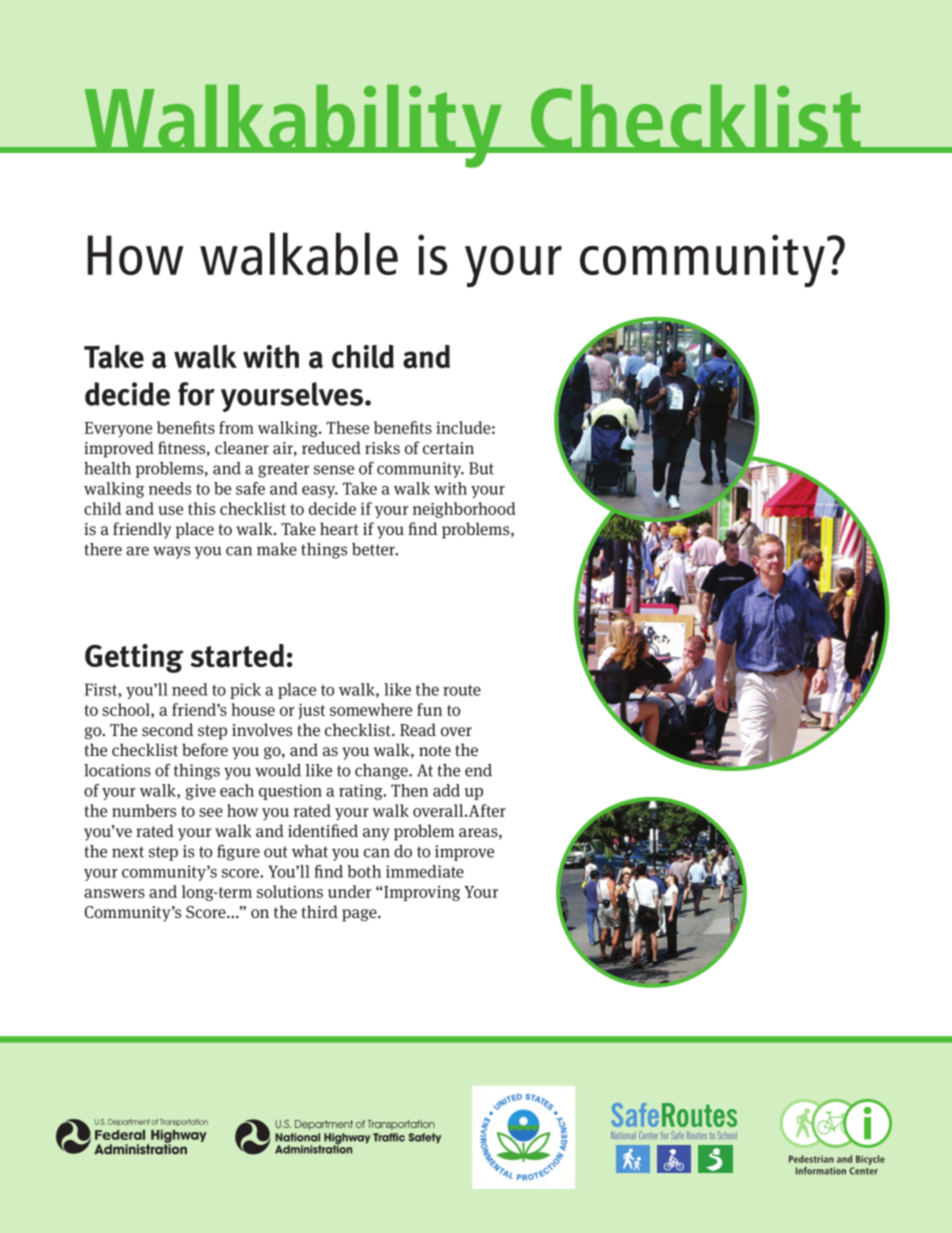  What do you see at coordinates (144, 810) in the screenshot?
I see `numbers` at bounding box center [144, 810].
